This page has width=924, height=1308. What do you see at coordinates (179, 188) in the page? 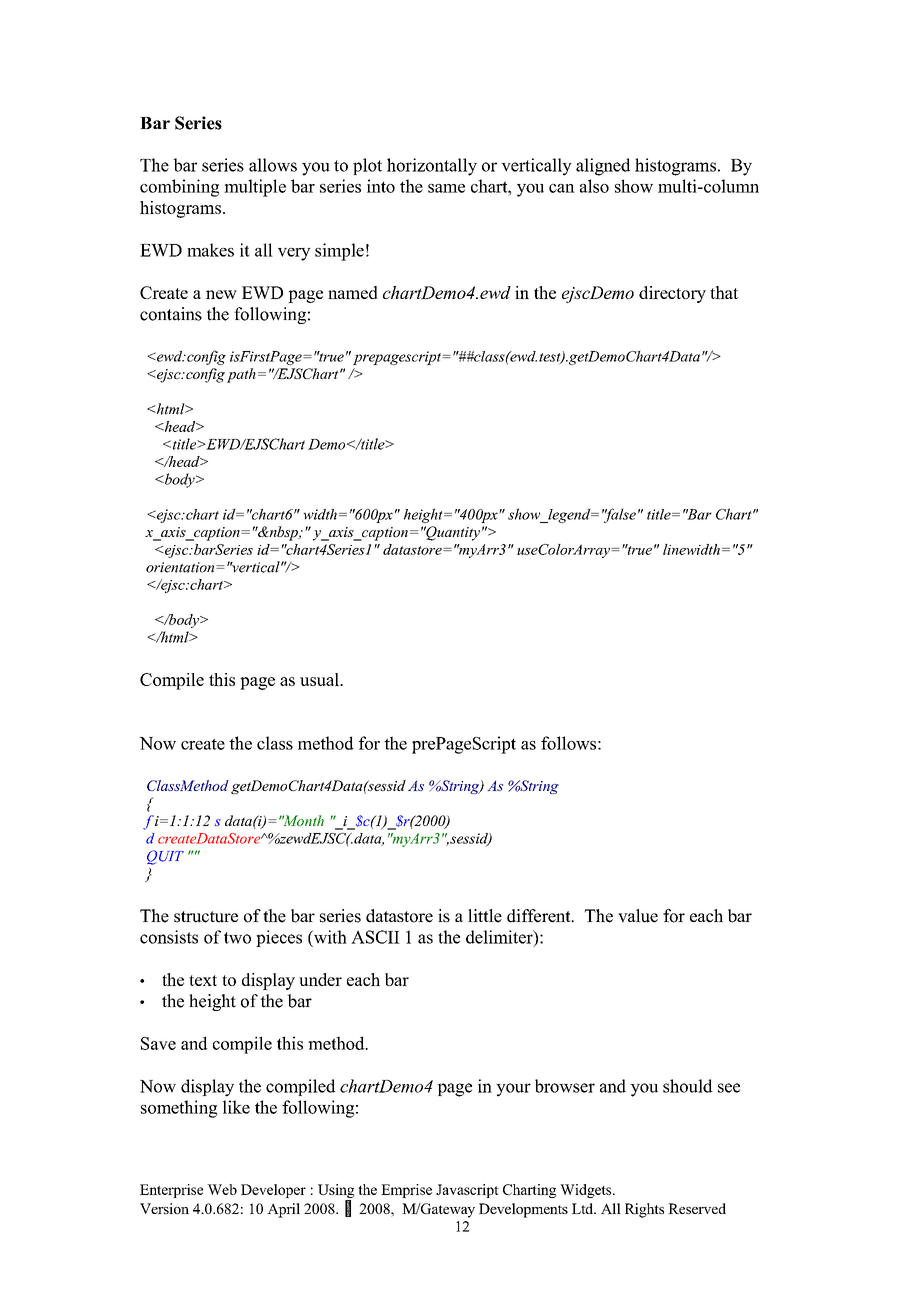
I see `combining` at bounding box center [179, 188].
